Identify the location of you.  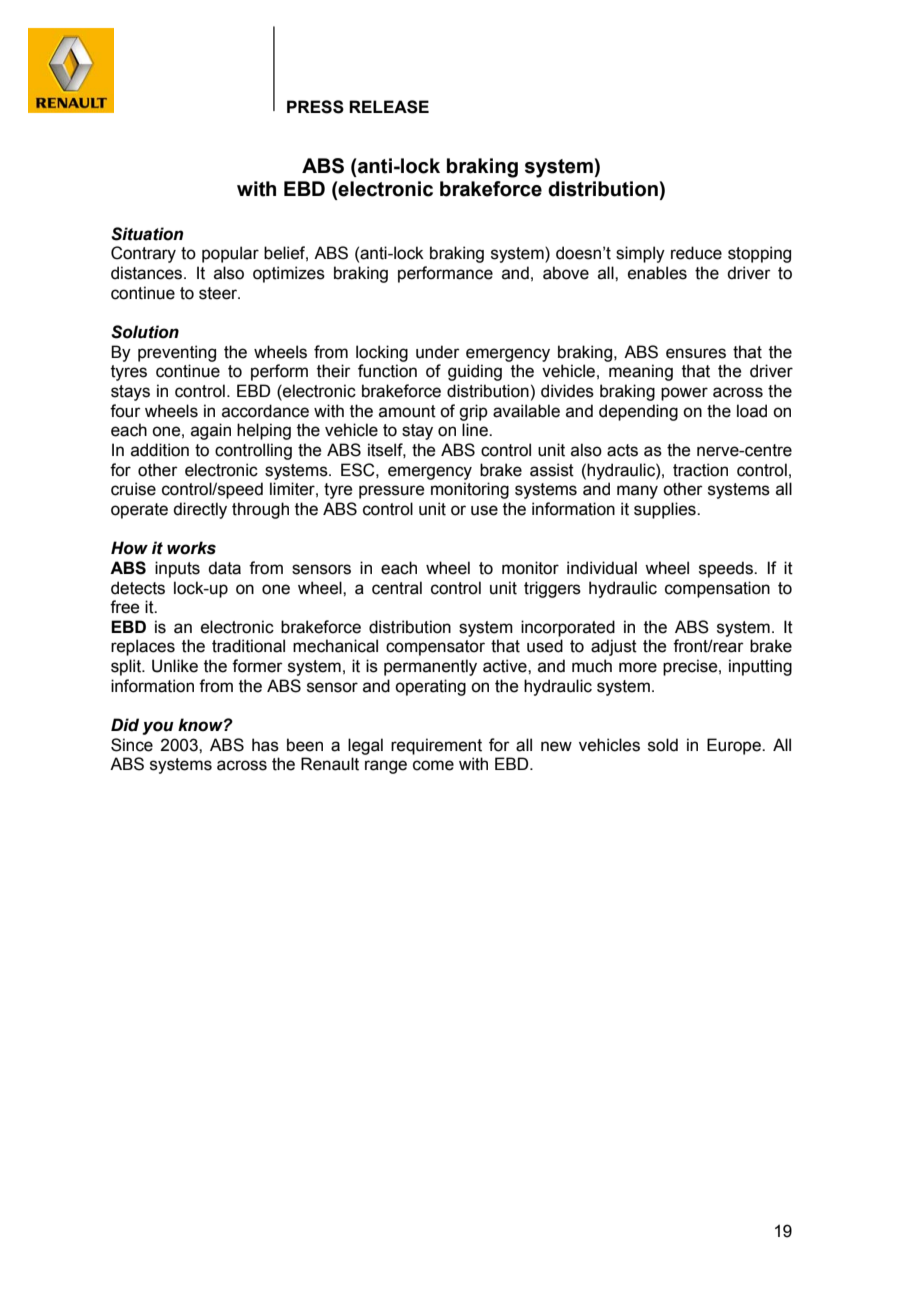
(158, 728).
